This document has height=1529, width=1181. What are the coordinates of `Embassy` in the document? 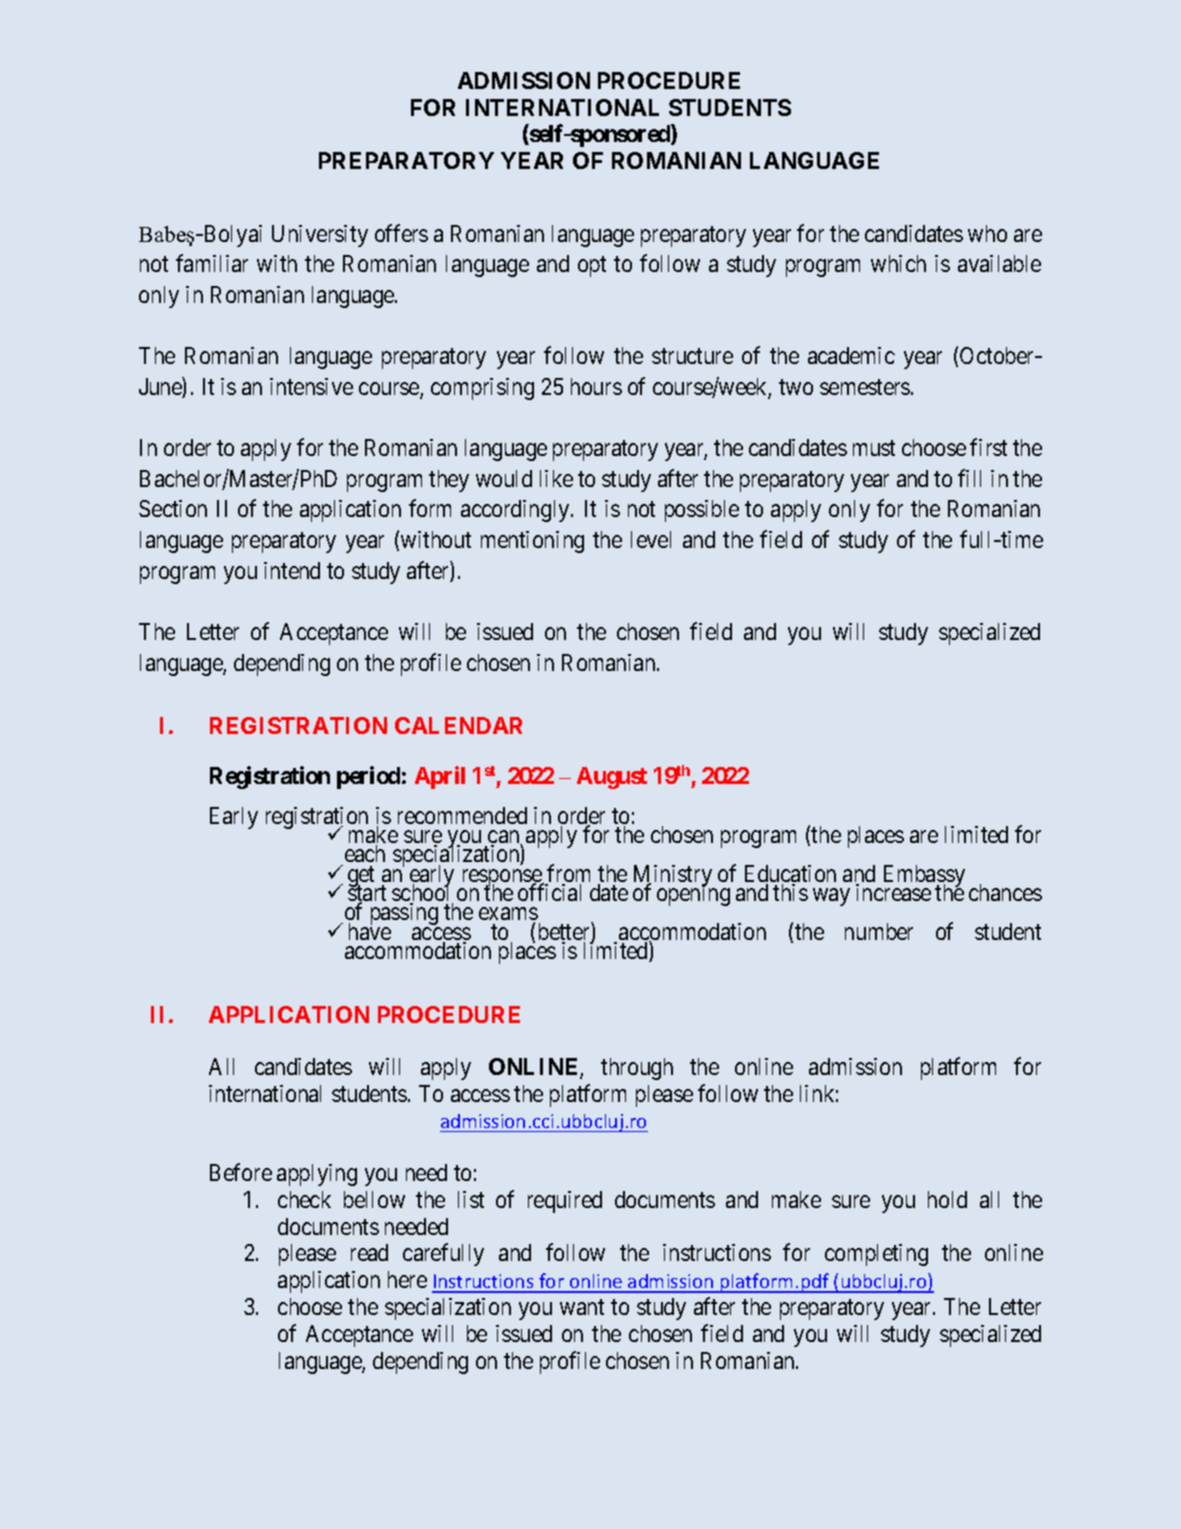 It's located at (922, 877).
